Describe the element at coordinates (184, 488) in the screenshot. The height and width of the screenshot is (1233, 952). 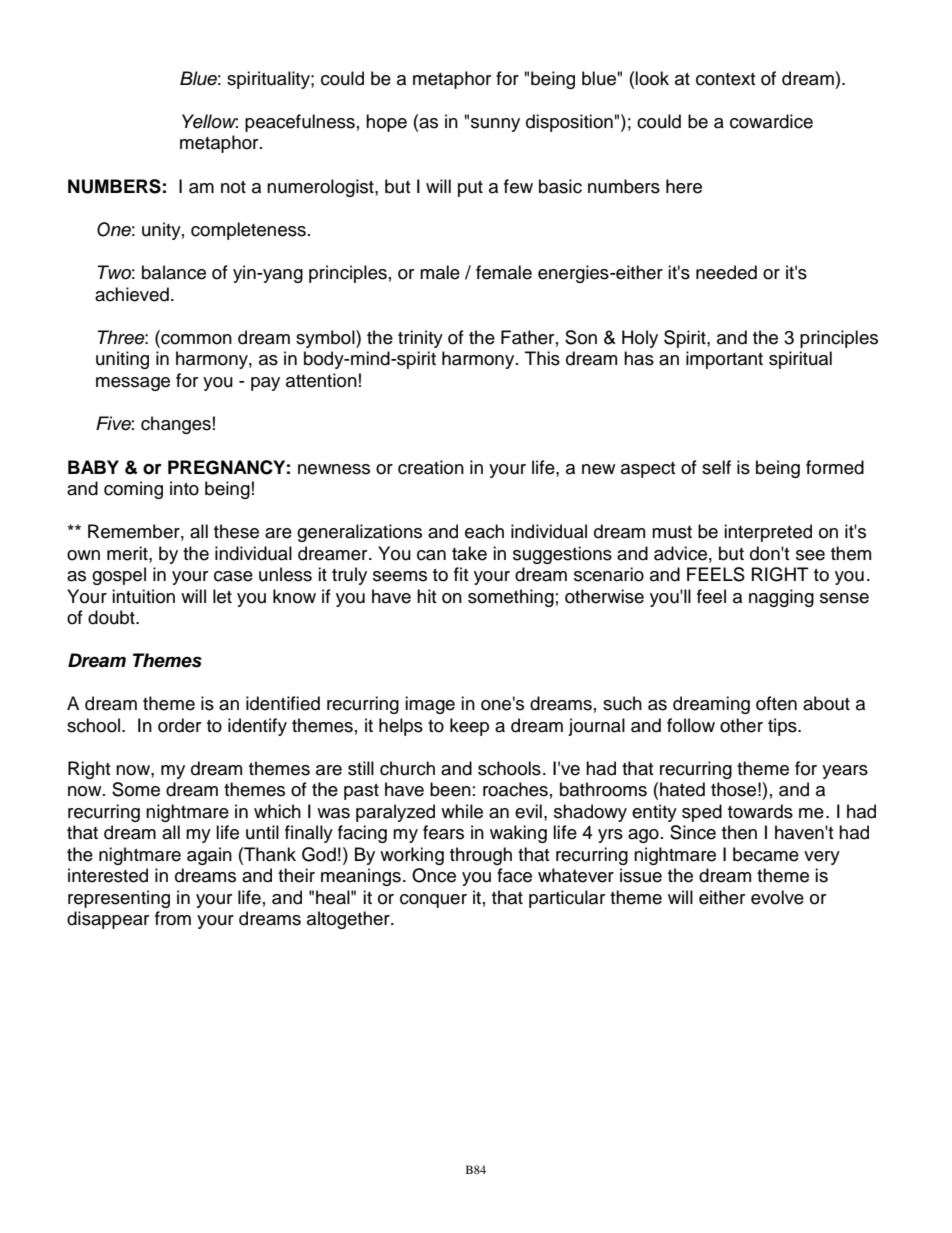
I see `into` at that location.
